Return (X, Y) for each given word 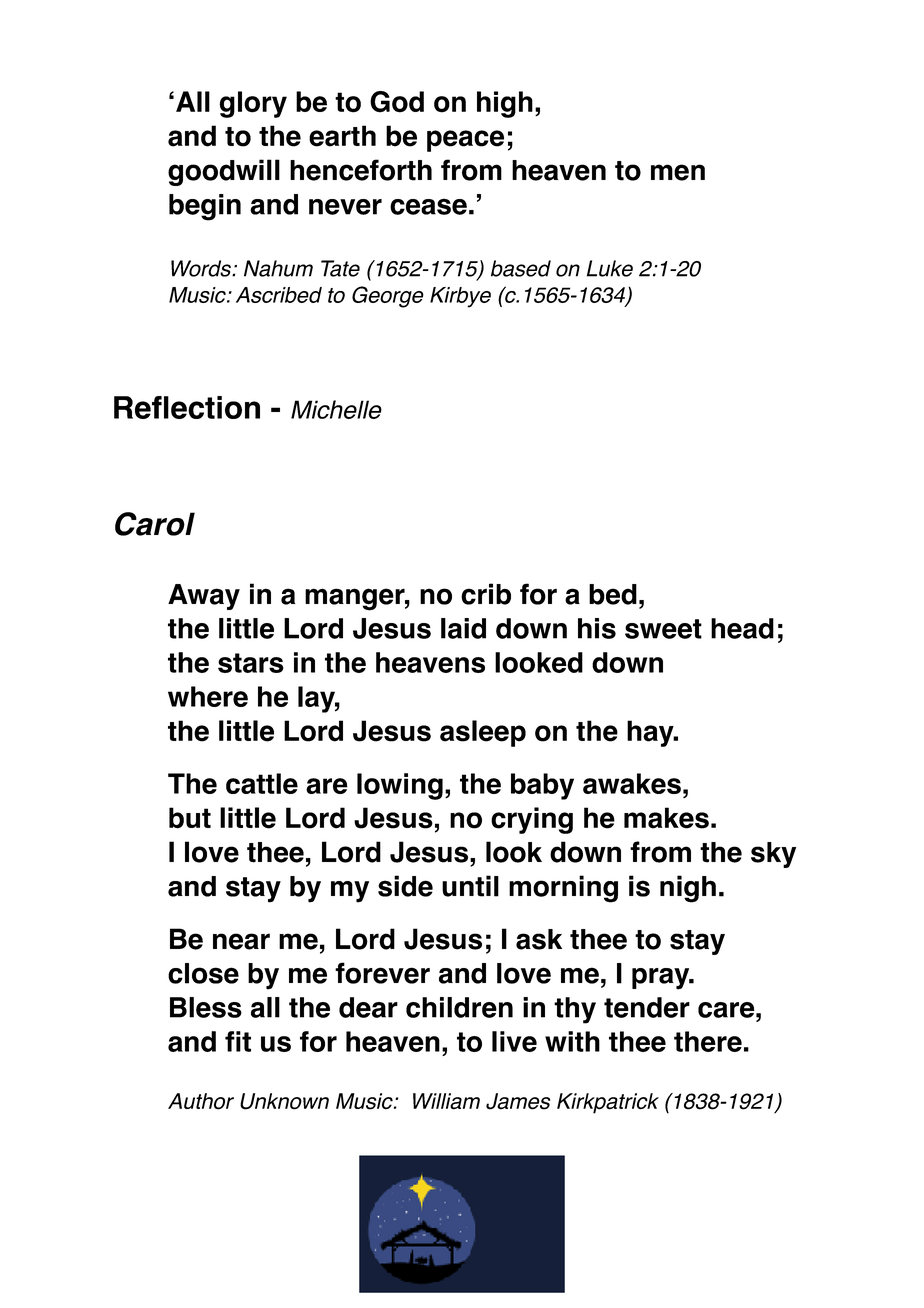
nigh (688, 889)
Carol (155, 524)
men (678, 172)
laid (463, 628)
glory (253, 104)
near (241, 941)
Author (201, 1101)
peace (465, 141)
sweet (663, 629)
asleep (483, 733)
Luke (610, 268)
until (470, 886)
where (208, 696)
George (388, 297)
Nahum (278, 268)
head (742, 628)
